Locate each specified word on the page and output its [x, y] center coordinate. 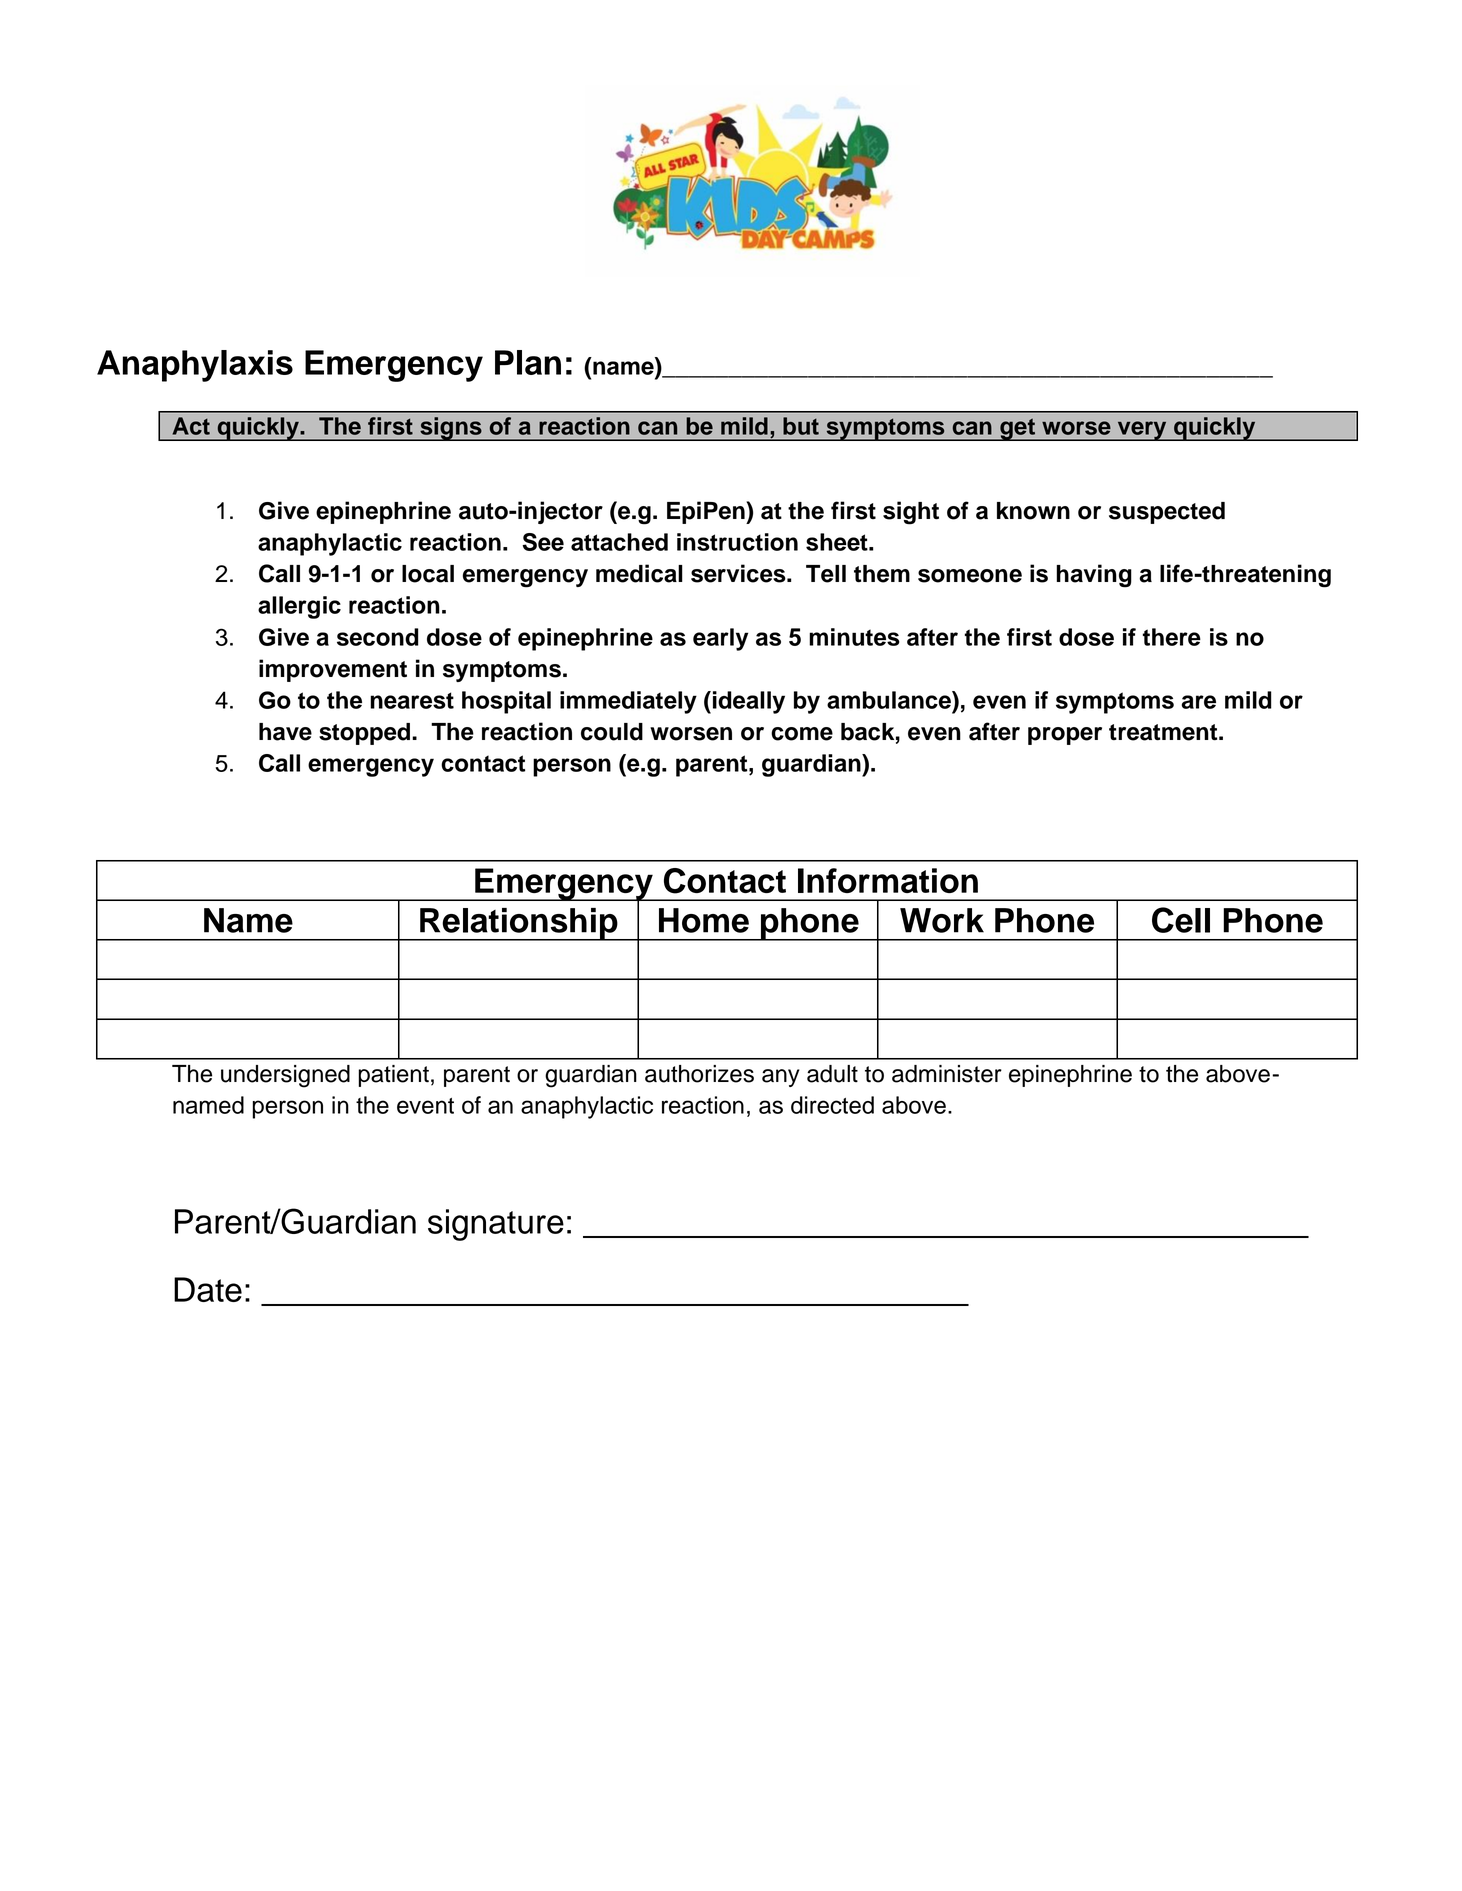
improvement [333, 670]
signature [496, 1225]
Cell [1181, 920]
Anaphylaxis [195, 366]
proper [1065, 736]
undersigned [285, 1076]
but [801, 426]
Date [208, 1289]
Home [704, 920]
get [1017, 429]
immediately [628, 702]
